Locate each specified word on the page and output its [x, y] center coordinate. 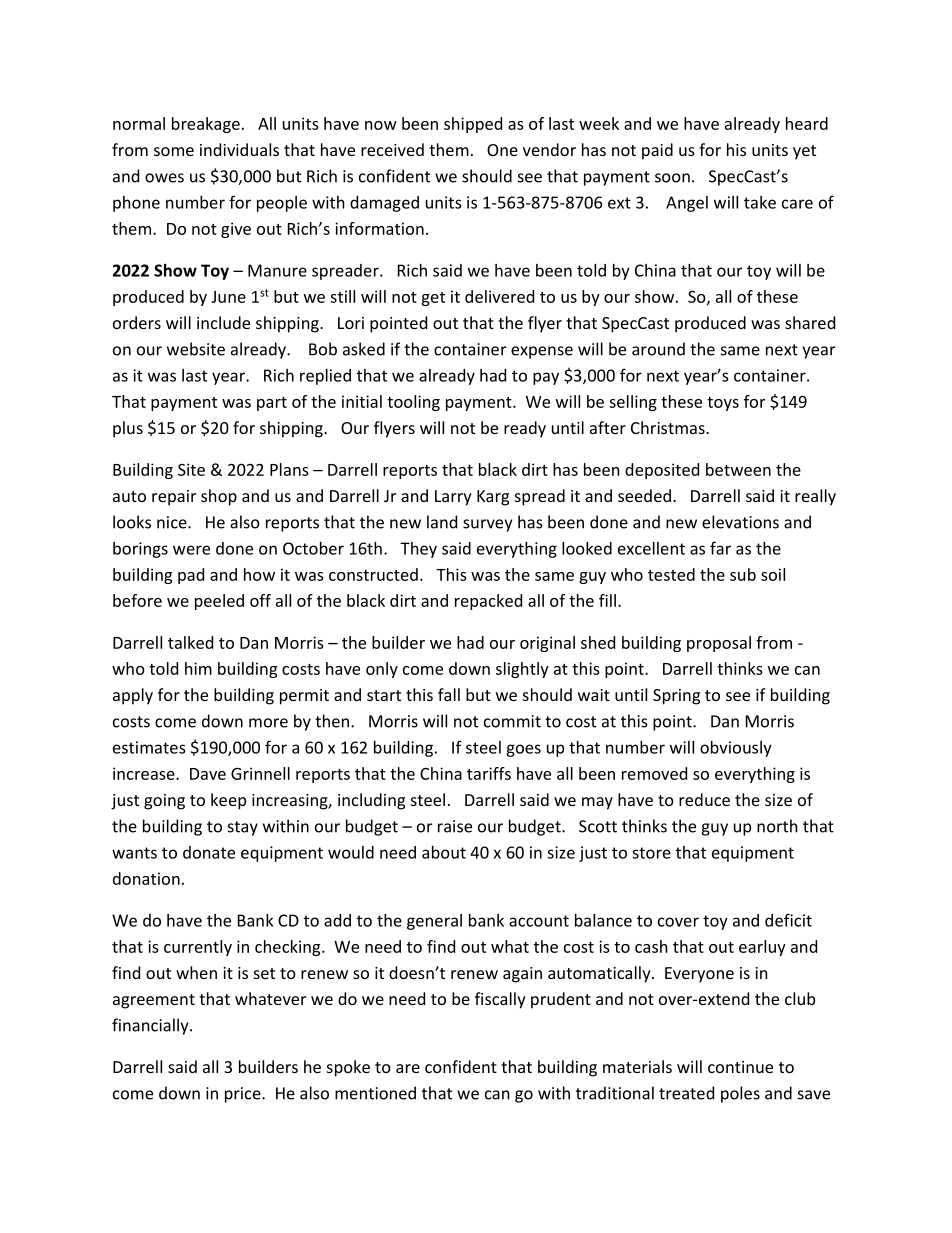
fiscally [500, 1000]
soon [672, 178]
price [244, 1095]
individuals [239, 149]
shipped [473, 125]
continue [740, 1067]
